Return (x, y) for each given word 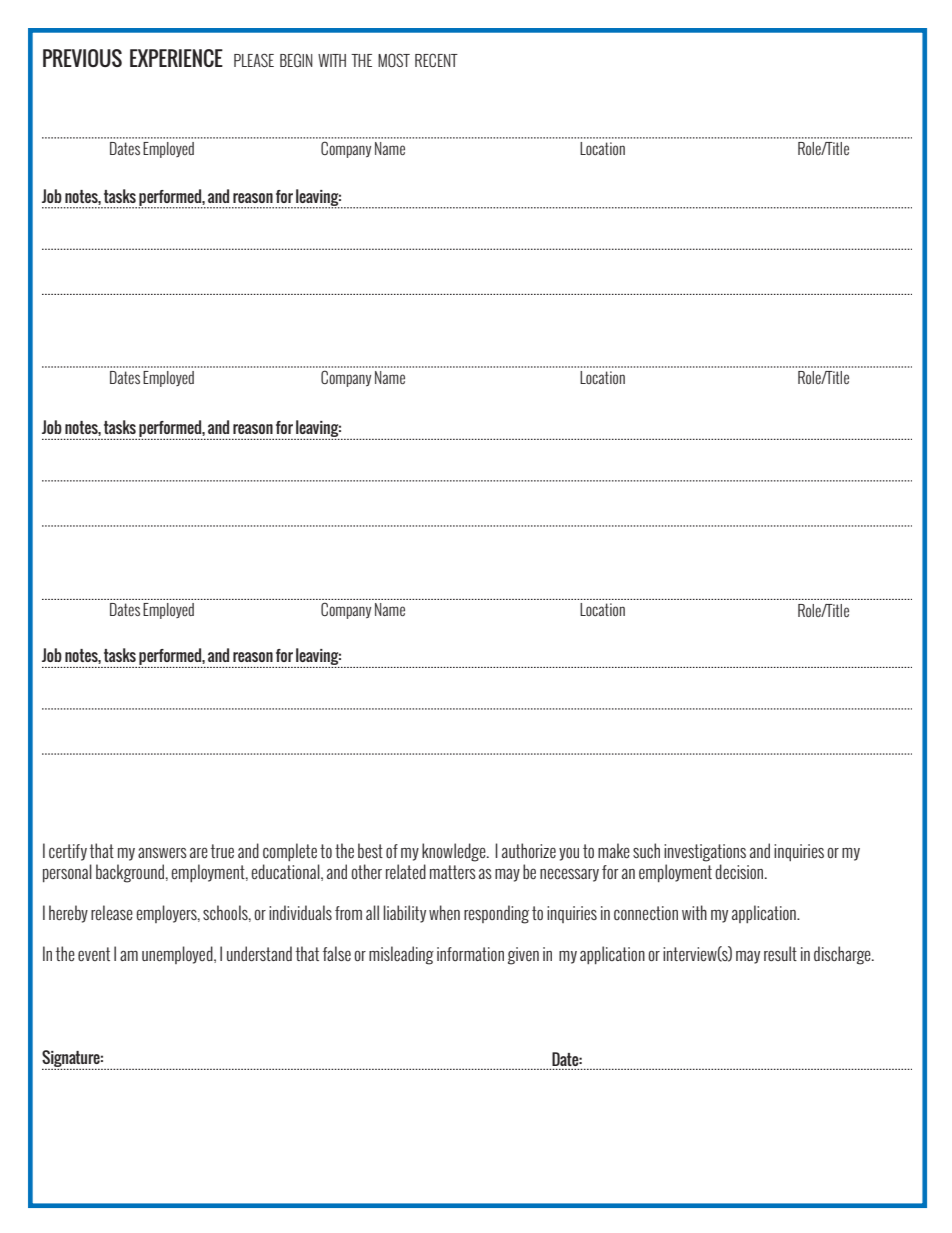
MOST (394, 60)
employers (168, 914)
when (444, 912)
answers (162, 852)
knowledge (455, 852)
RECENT (436, 60)
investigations (705, 853)
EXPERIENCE (176, 58)
